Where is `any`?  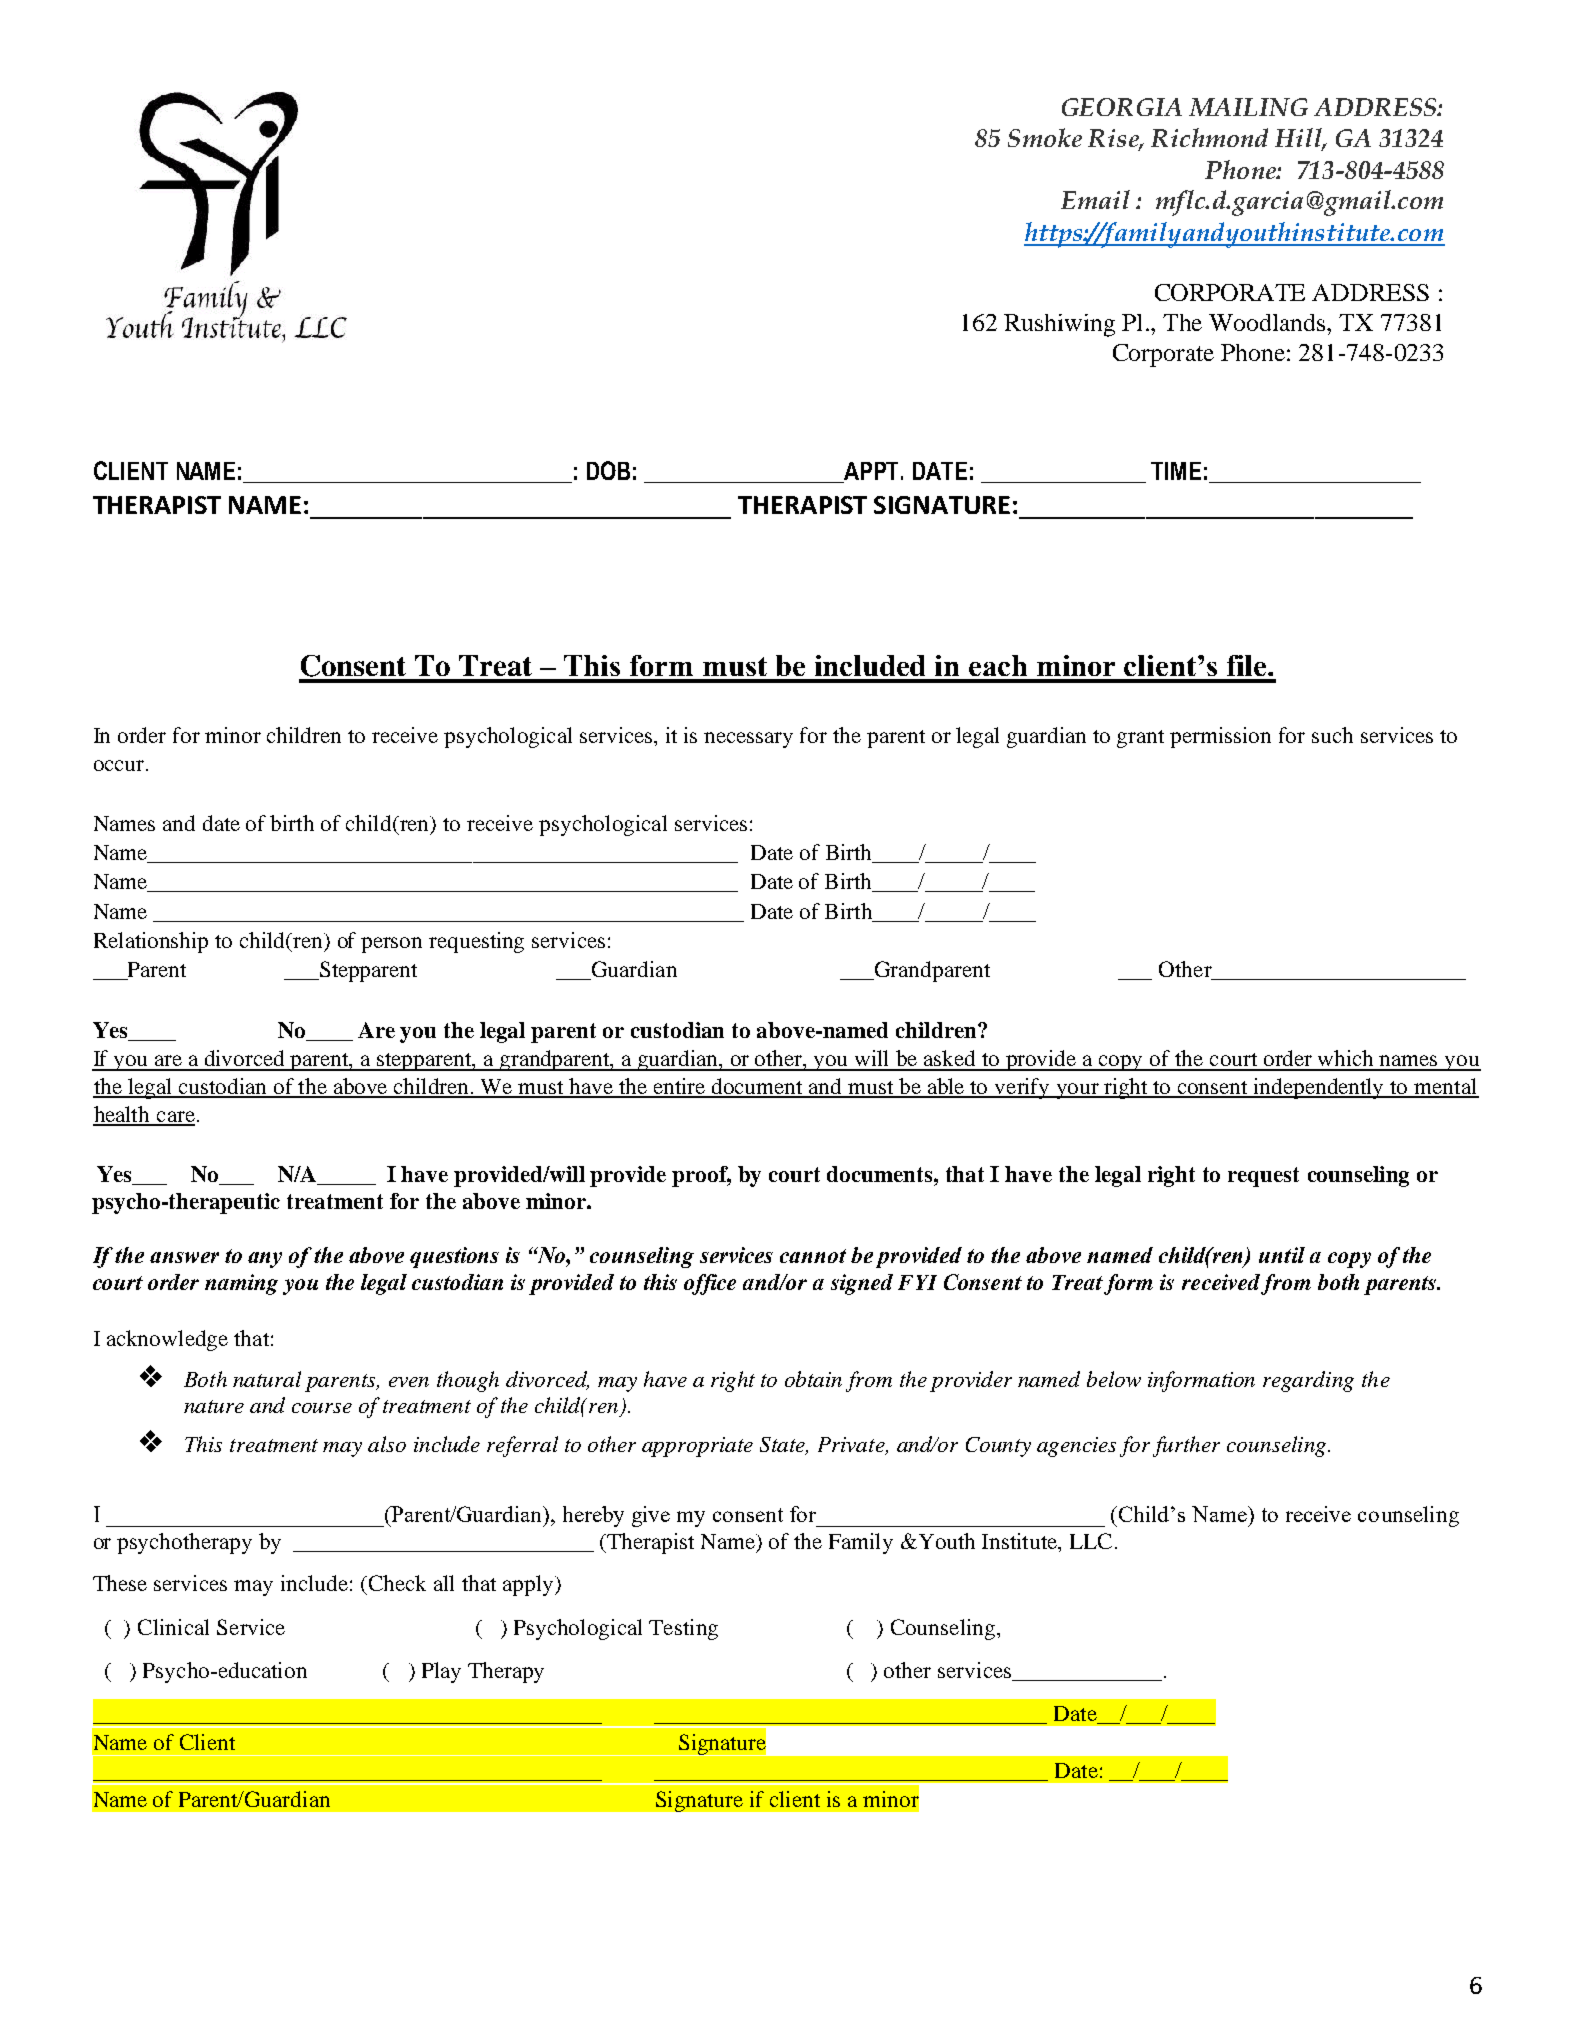 any is located at coordinates (265, 1260).
